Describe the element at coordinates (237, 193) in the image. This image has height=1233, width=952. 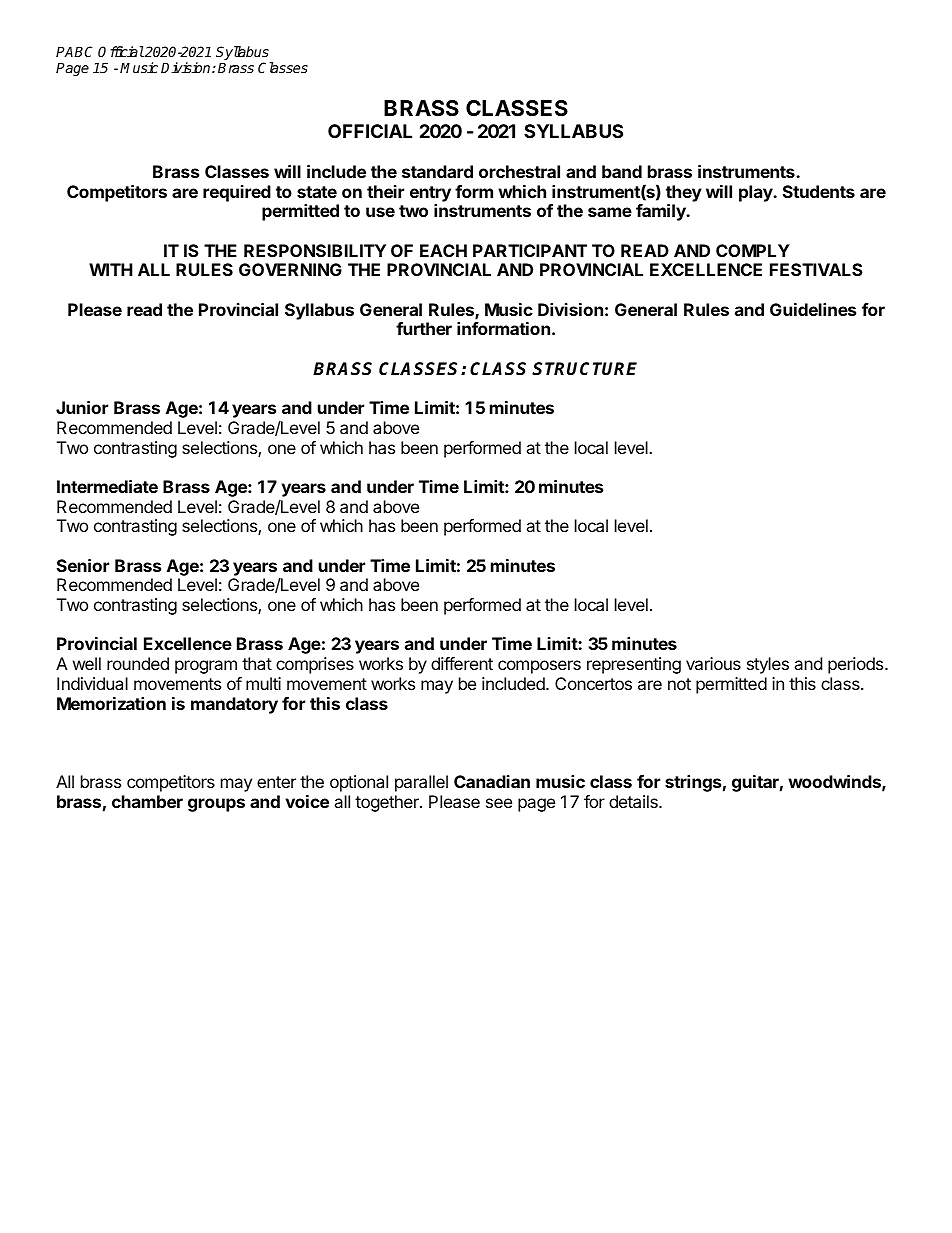
I see `required` at that location.
